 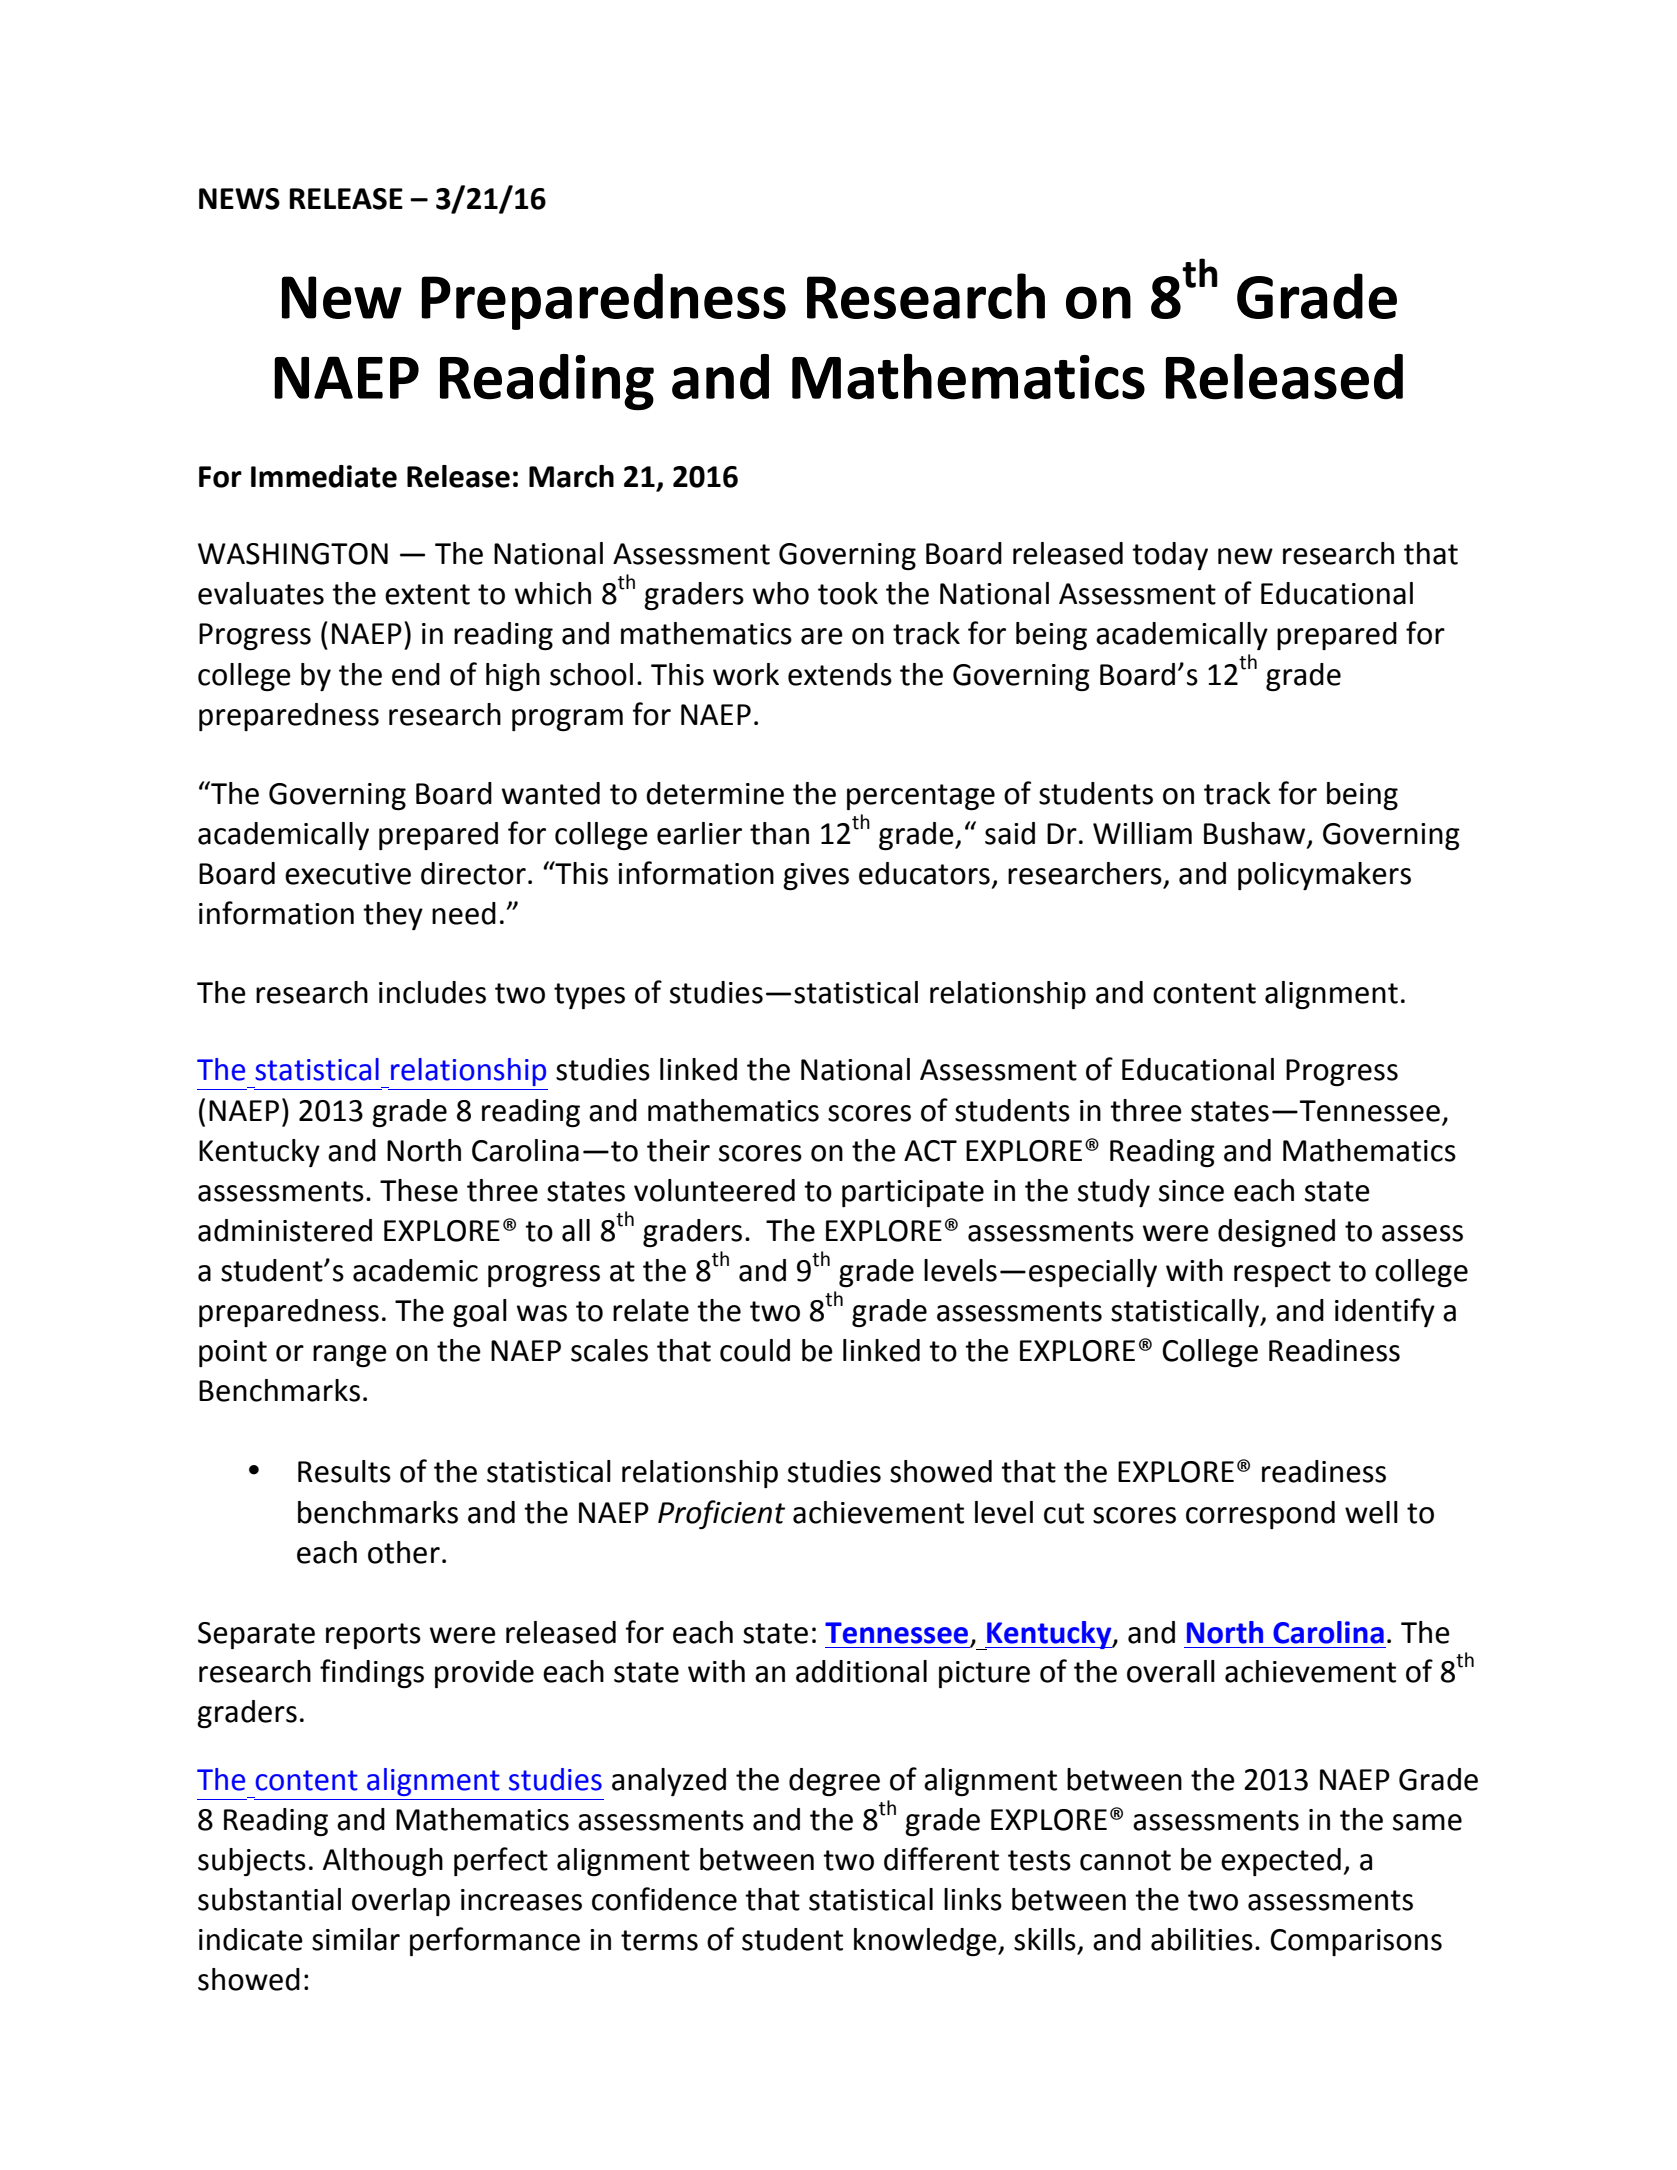 I want to click on links, so click(x=973, y=1899).
